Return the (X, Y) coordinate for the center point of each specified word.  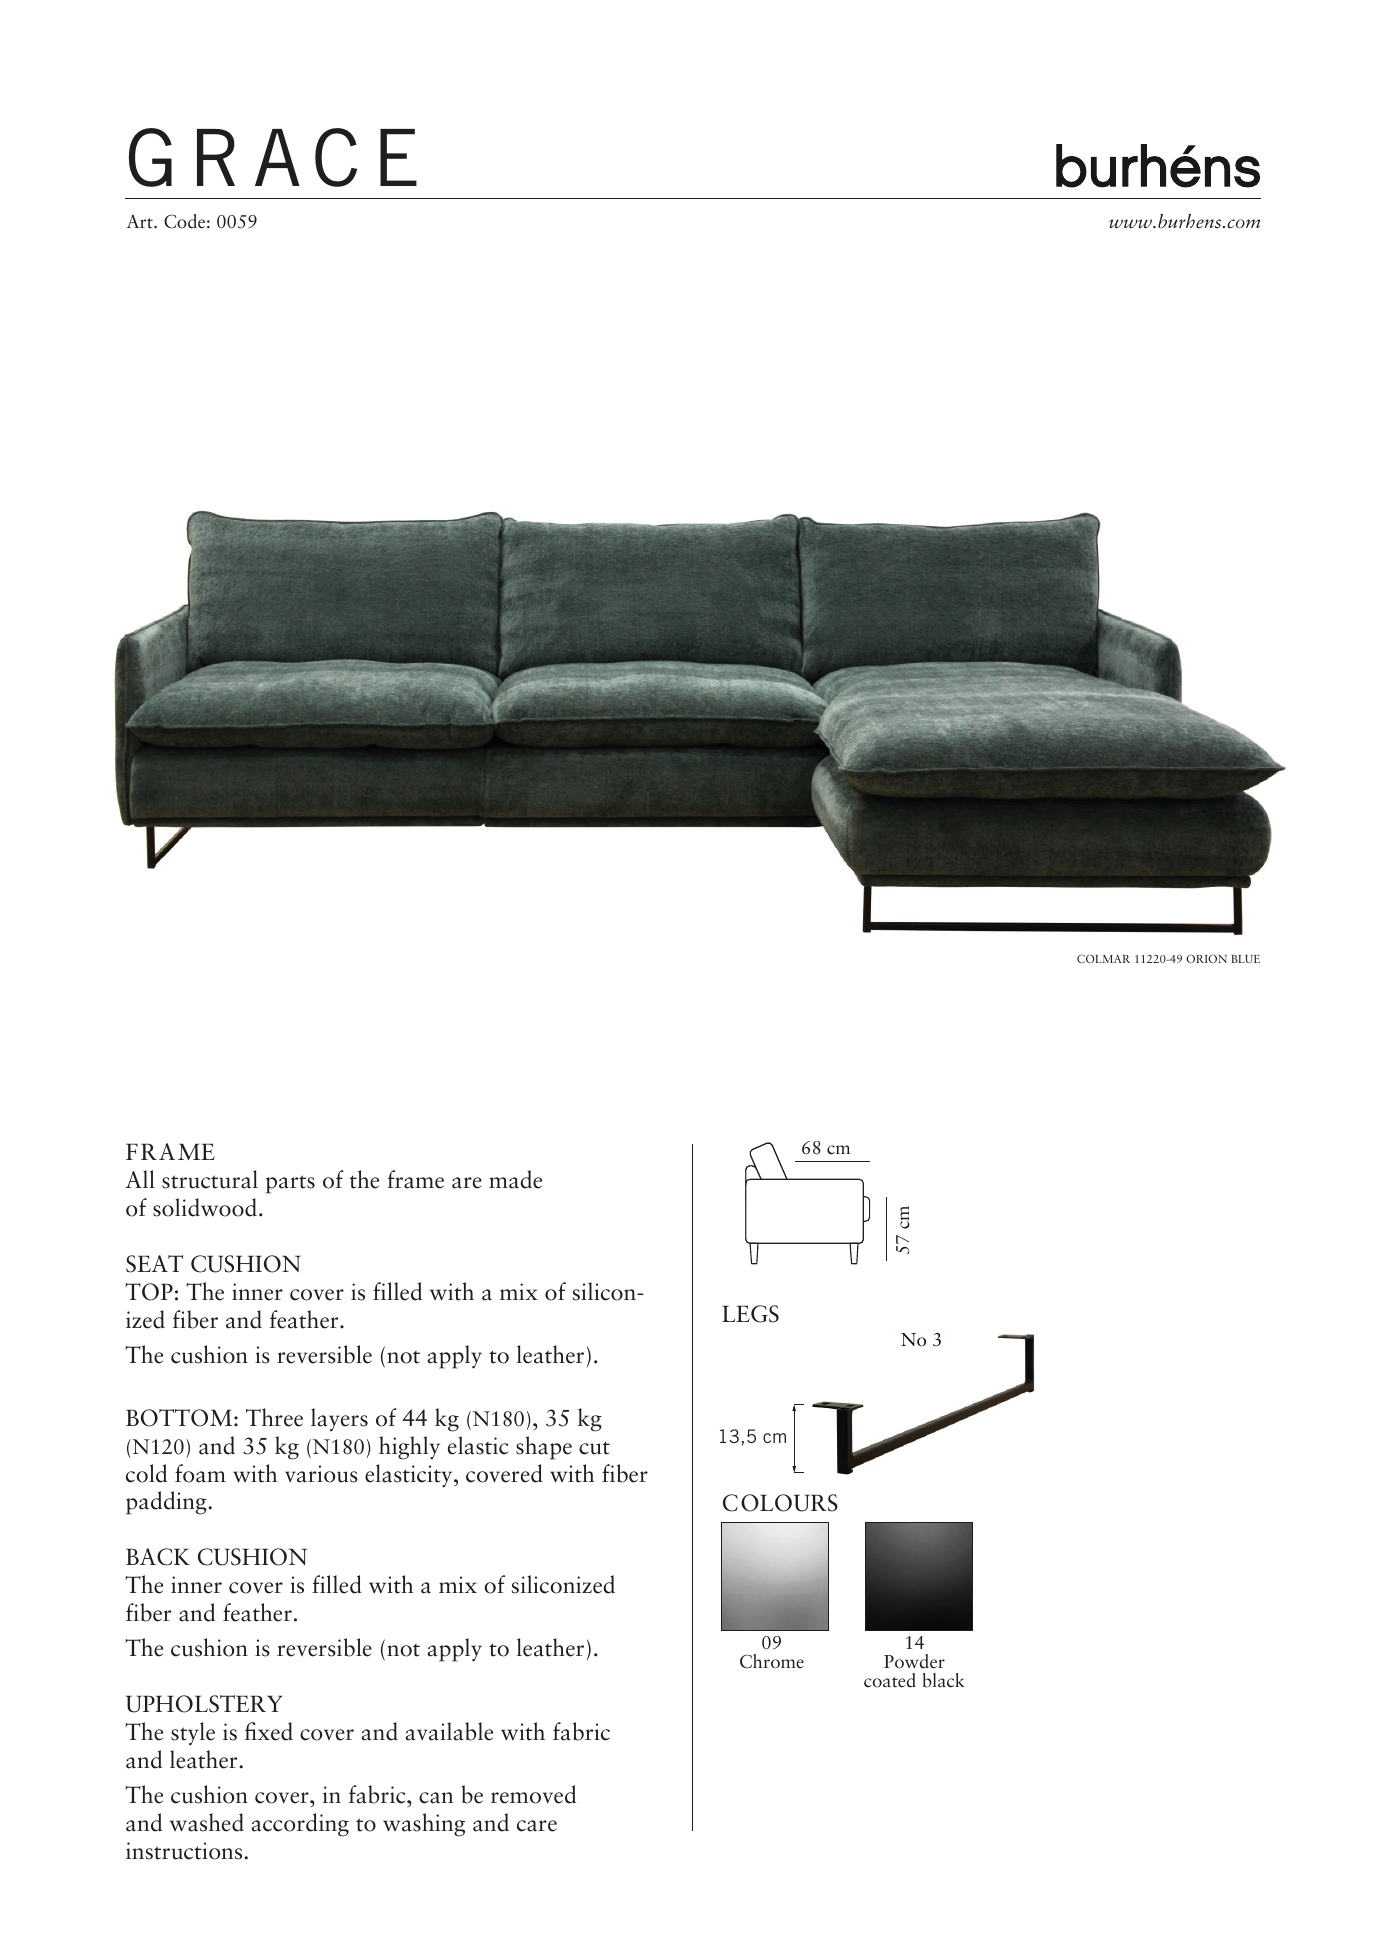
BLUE (1245, 959)
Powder (914, 1661)
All (140, 1179)
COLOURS (780, 1503)
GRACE (273, 157)
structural (210, 1179)
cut (594, 1448)
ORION (1206, 958)
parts (290, 1184)
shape (544, 1448)
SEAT (154, 1264)
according (300, 1825)
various (321, 1474)
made (515, 1179)
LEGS (750, 1314)
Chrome (772, 1661)
